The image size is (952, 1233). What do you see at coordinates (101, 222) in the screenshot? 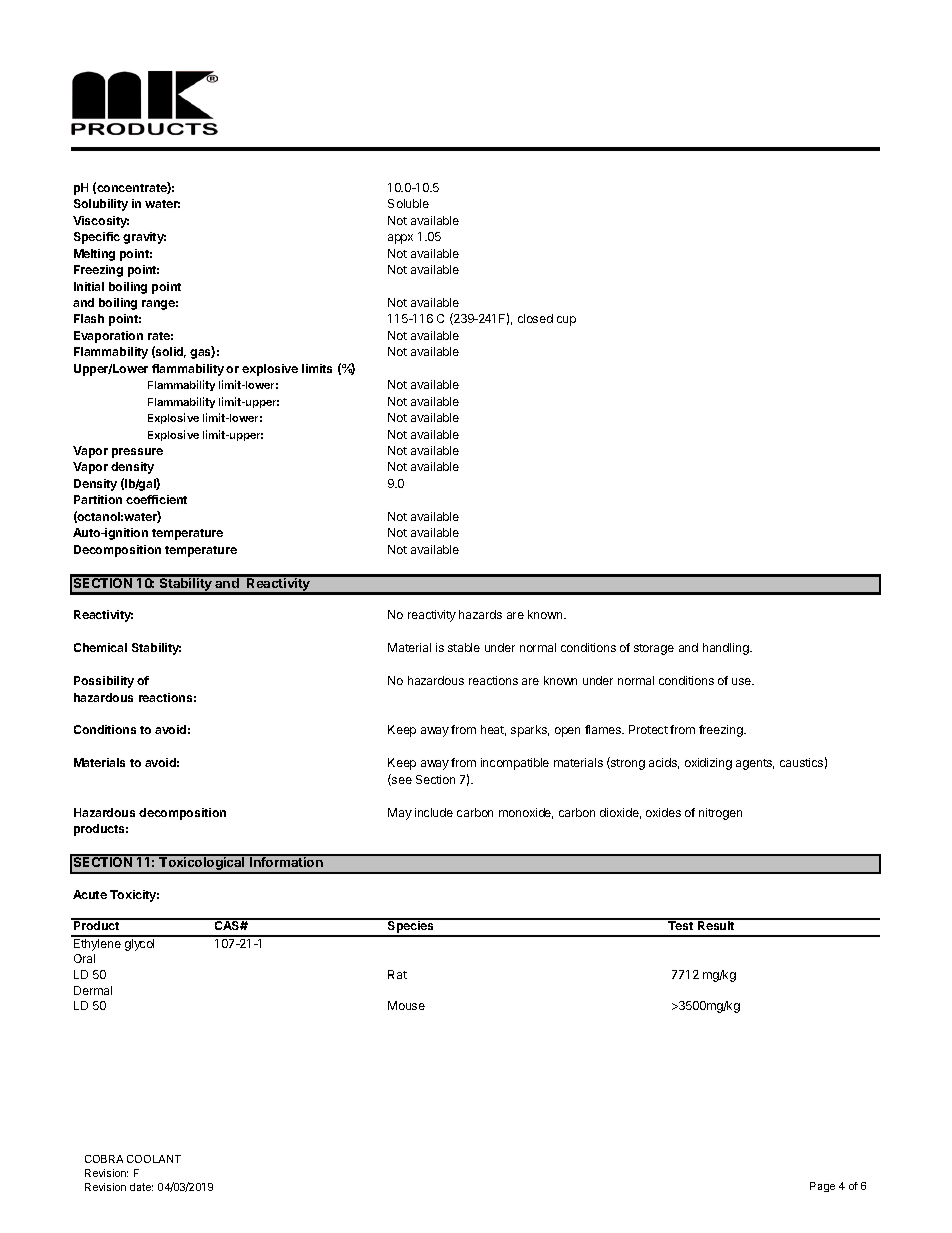
I see `Viscosity` at bounding box center [101, 222].
